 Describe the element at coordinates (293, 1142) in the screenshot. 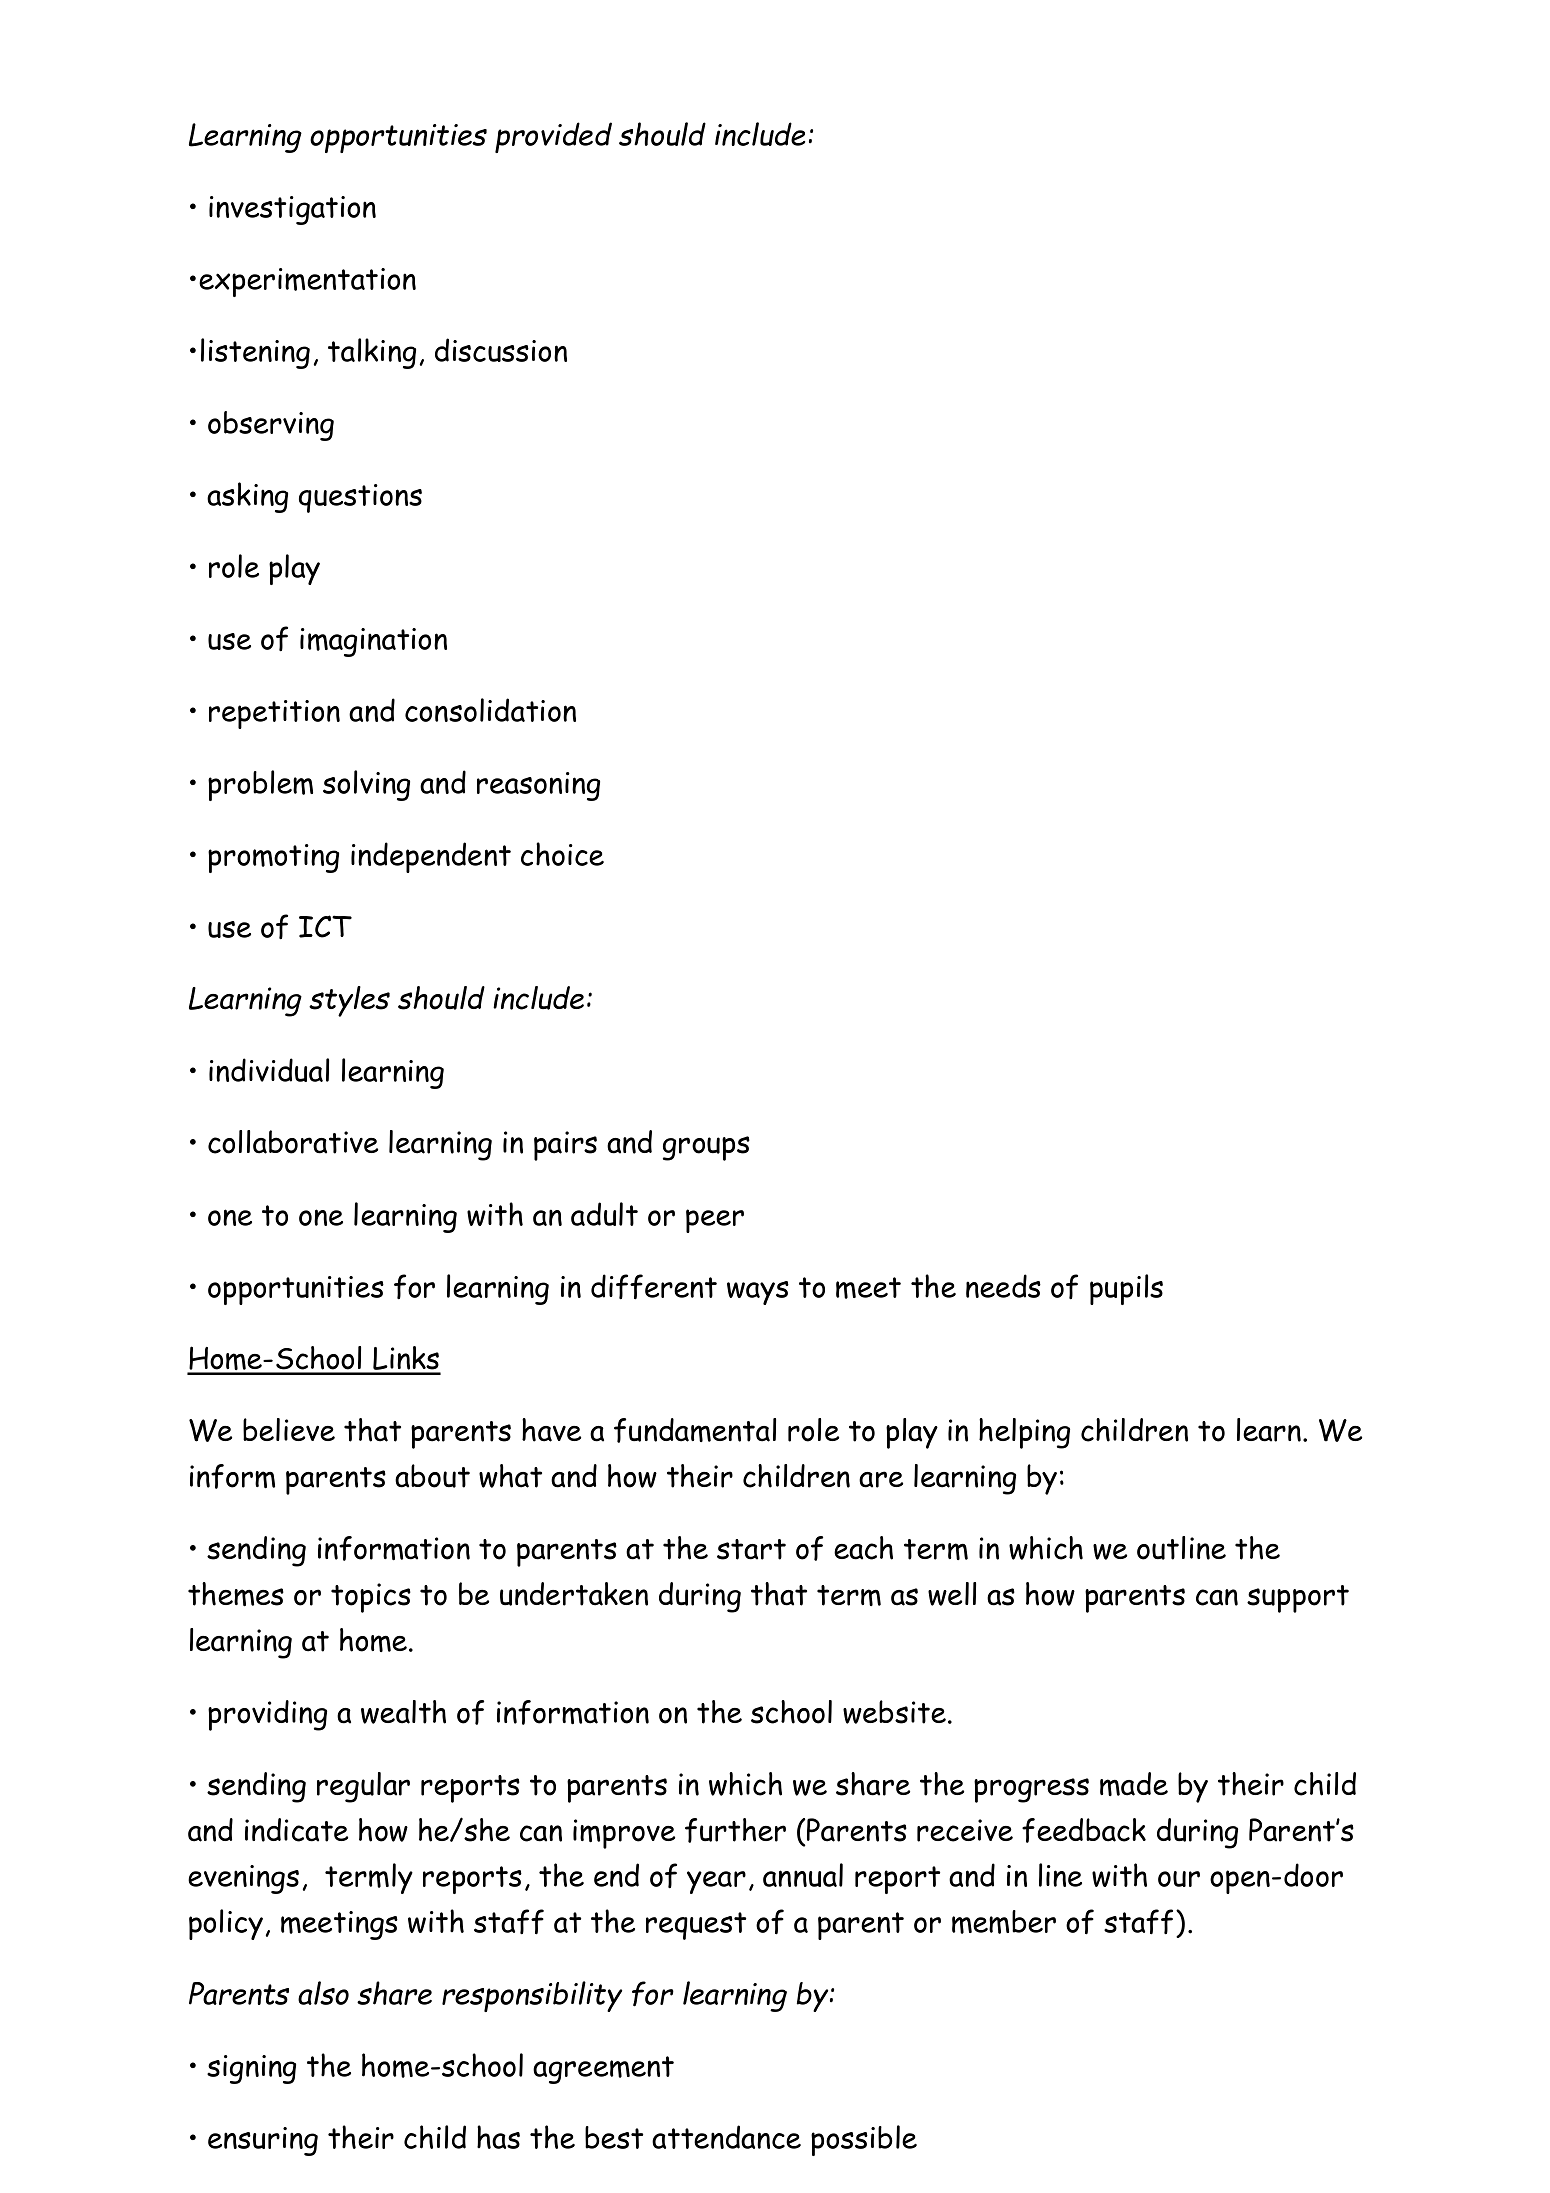

I see `collaborative` at that location.
